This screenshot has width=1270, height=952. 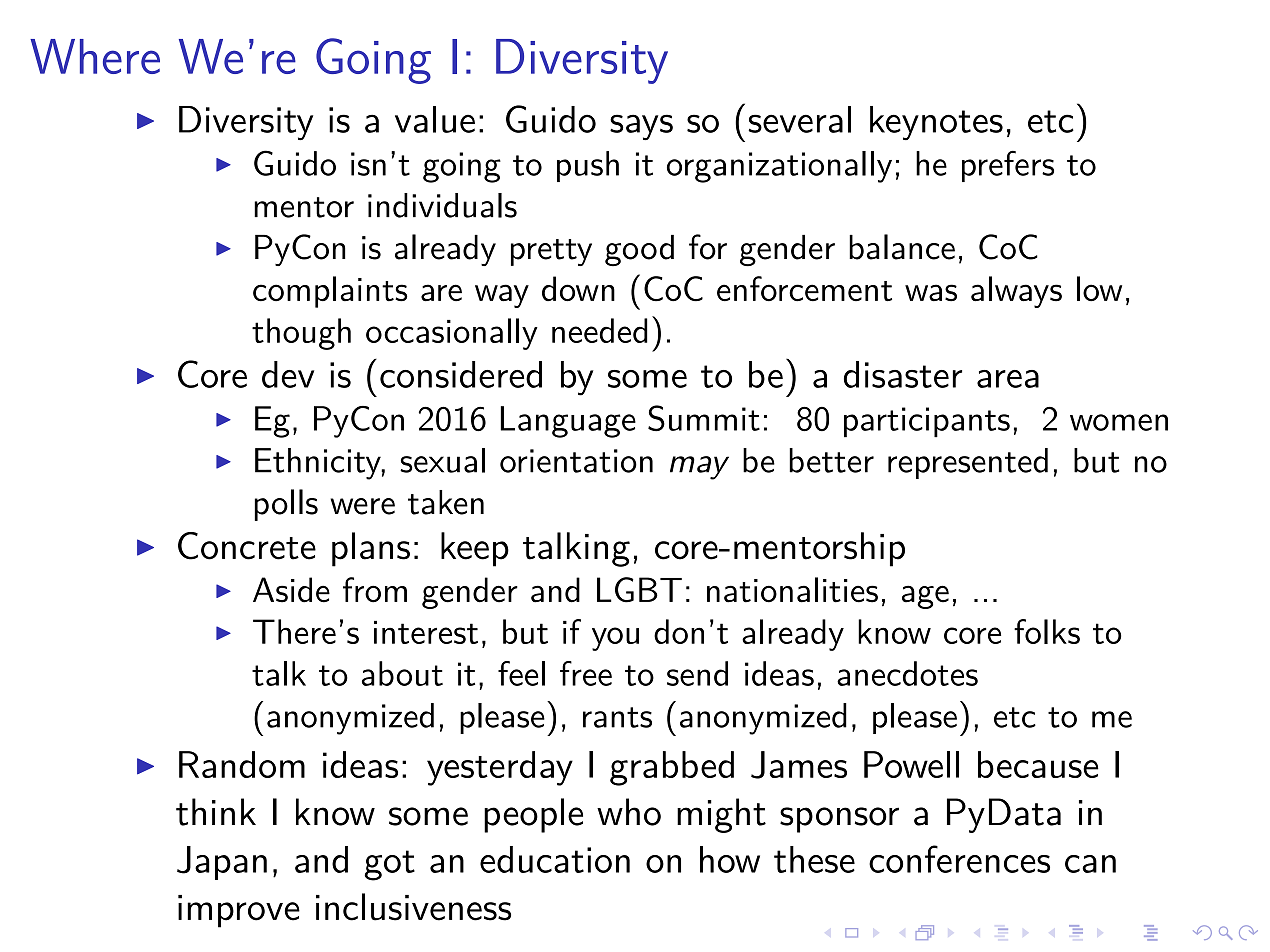 What do you see at coordinates (968, 463) in the screenshot?
I see `represented` at bounding box center [968, 463].
